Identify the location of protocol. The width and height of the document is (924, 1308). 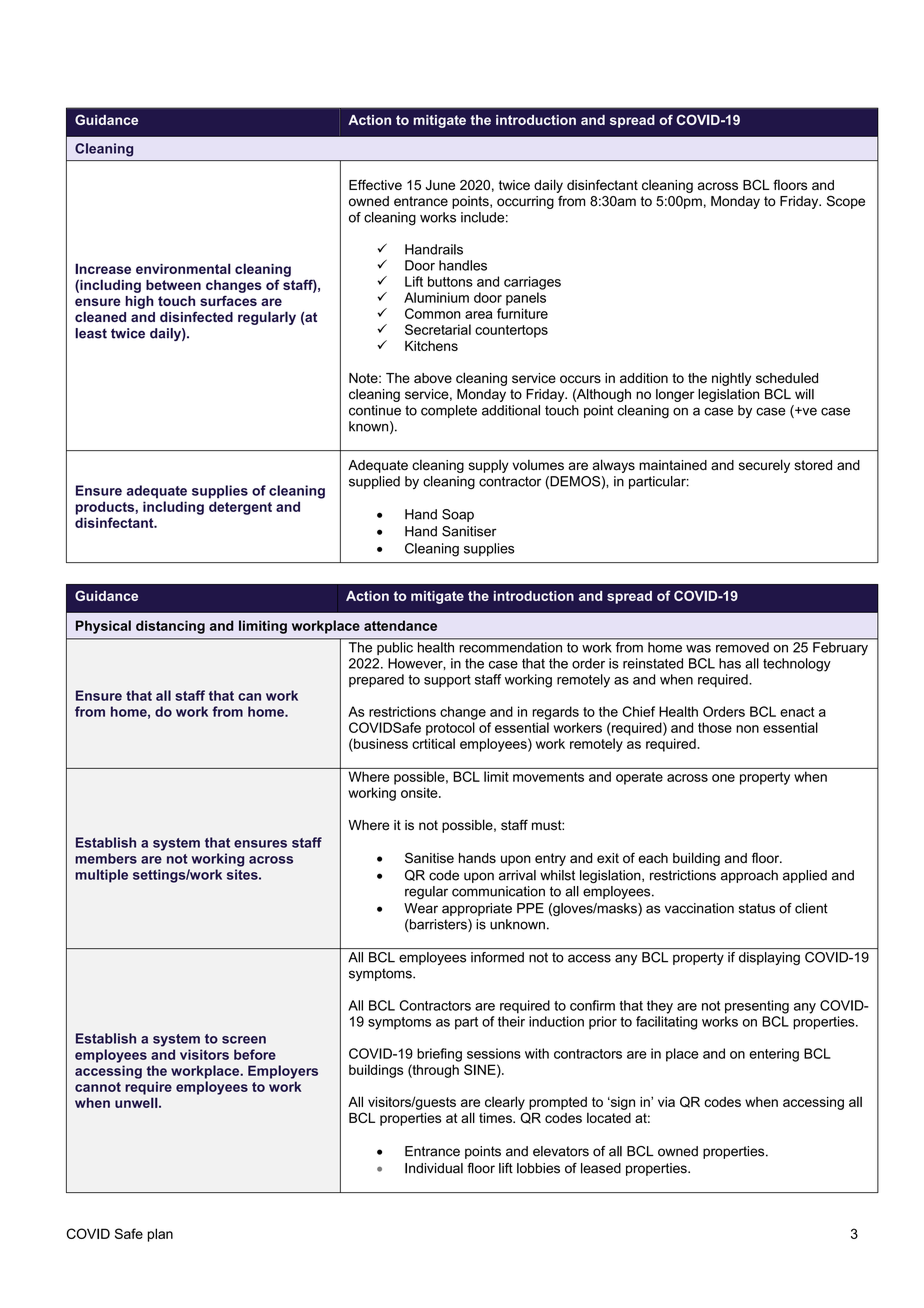
(450, 729).
